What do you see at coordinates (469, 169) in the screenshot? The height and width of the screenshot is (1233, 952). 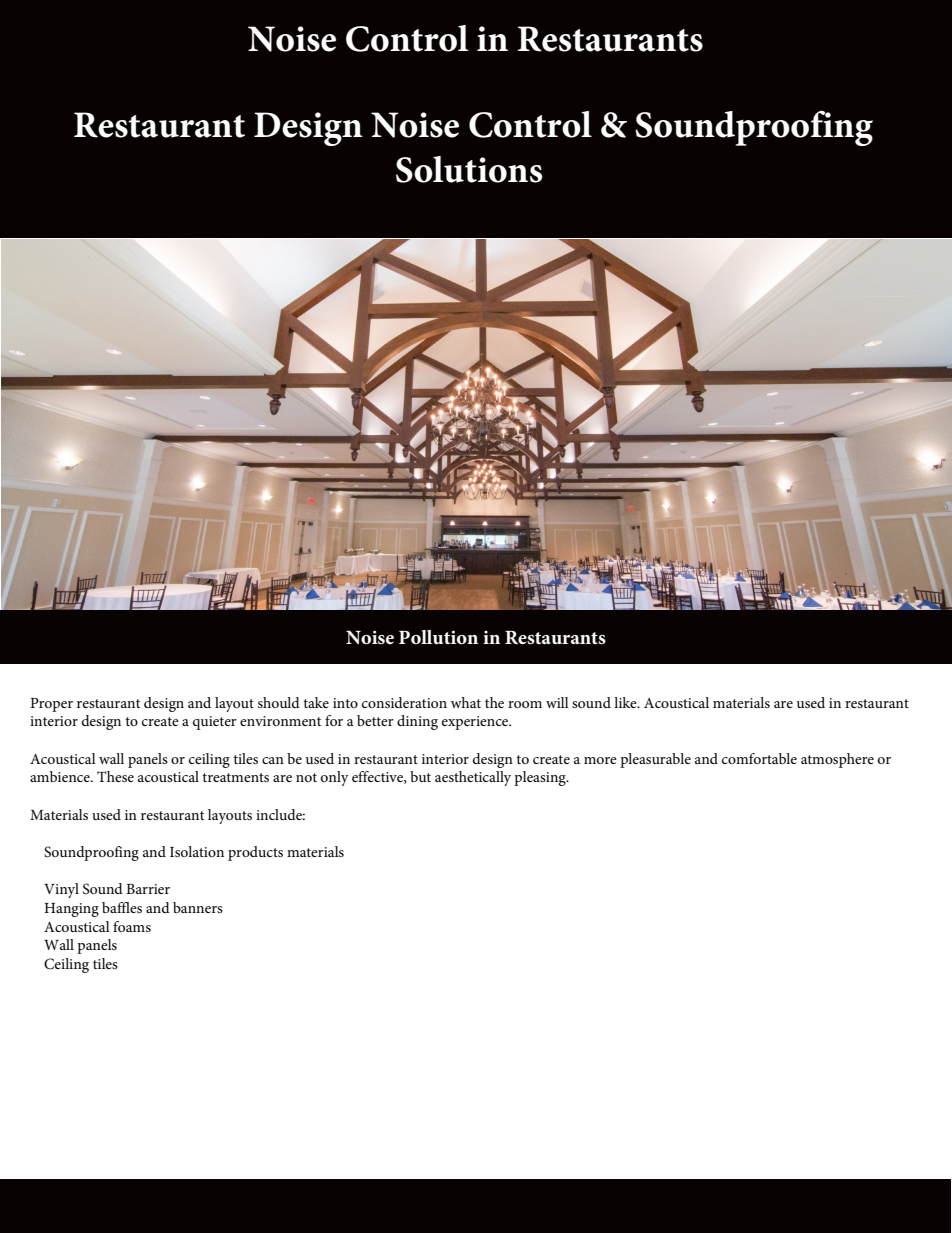 I see `Solutions` at bounding box center [469, 169].
